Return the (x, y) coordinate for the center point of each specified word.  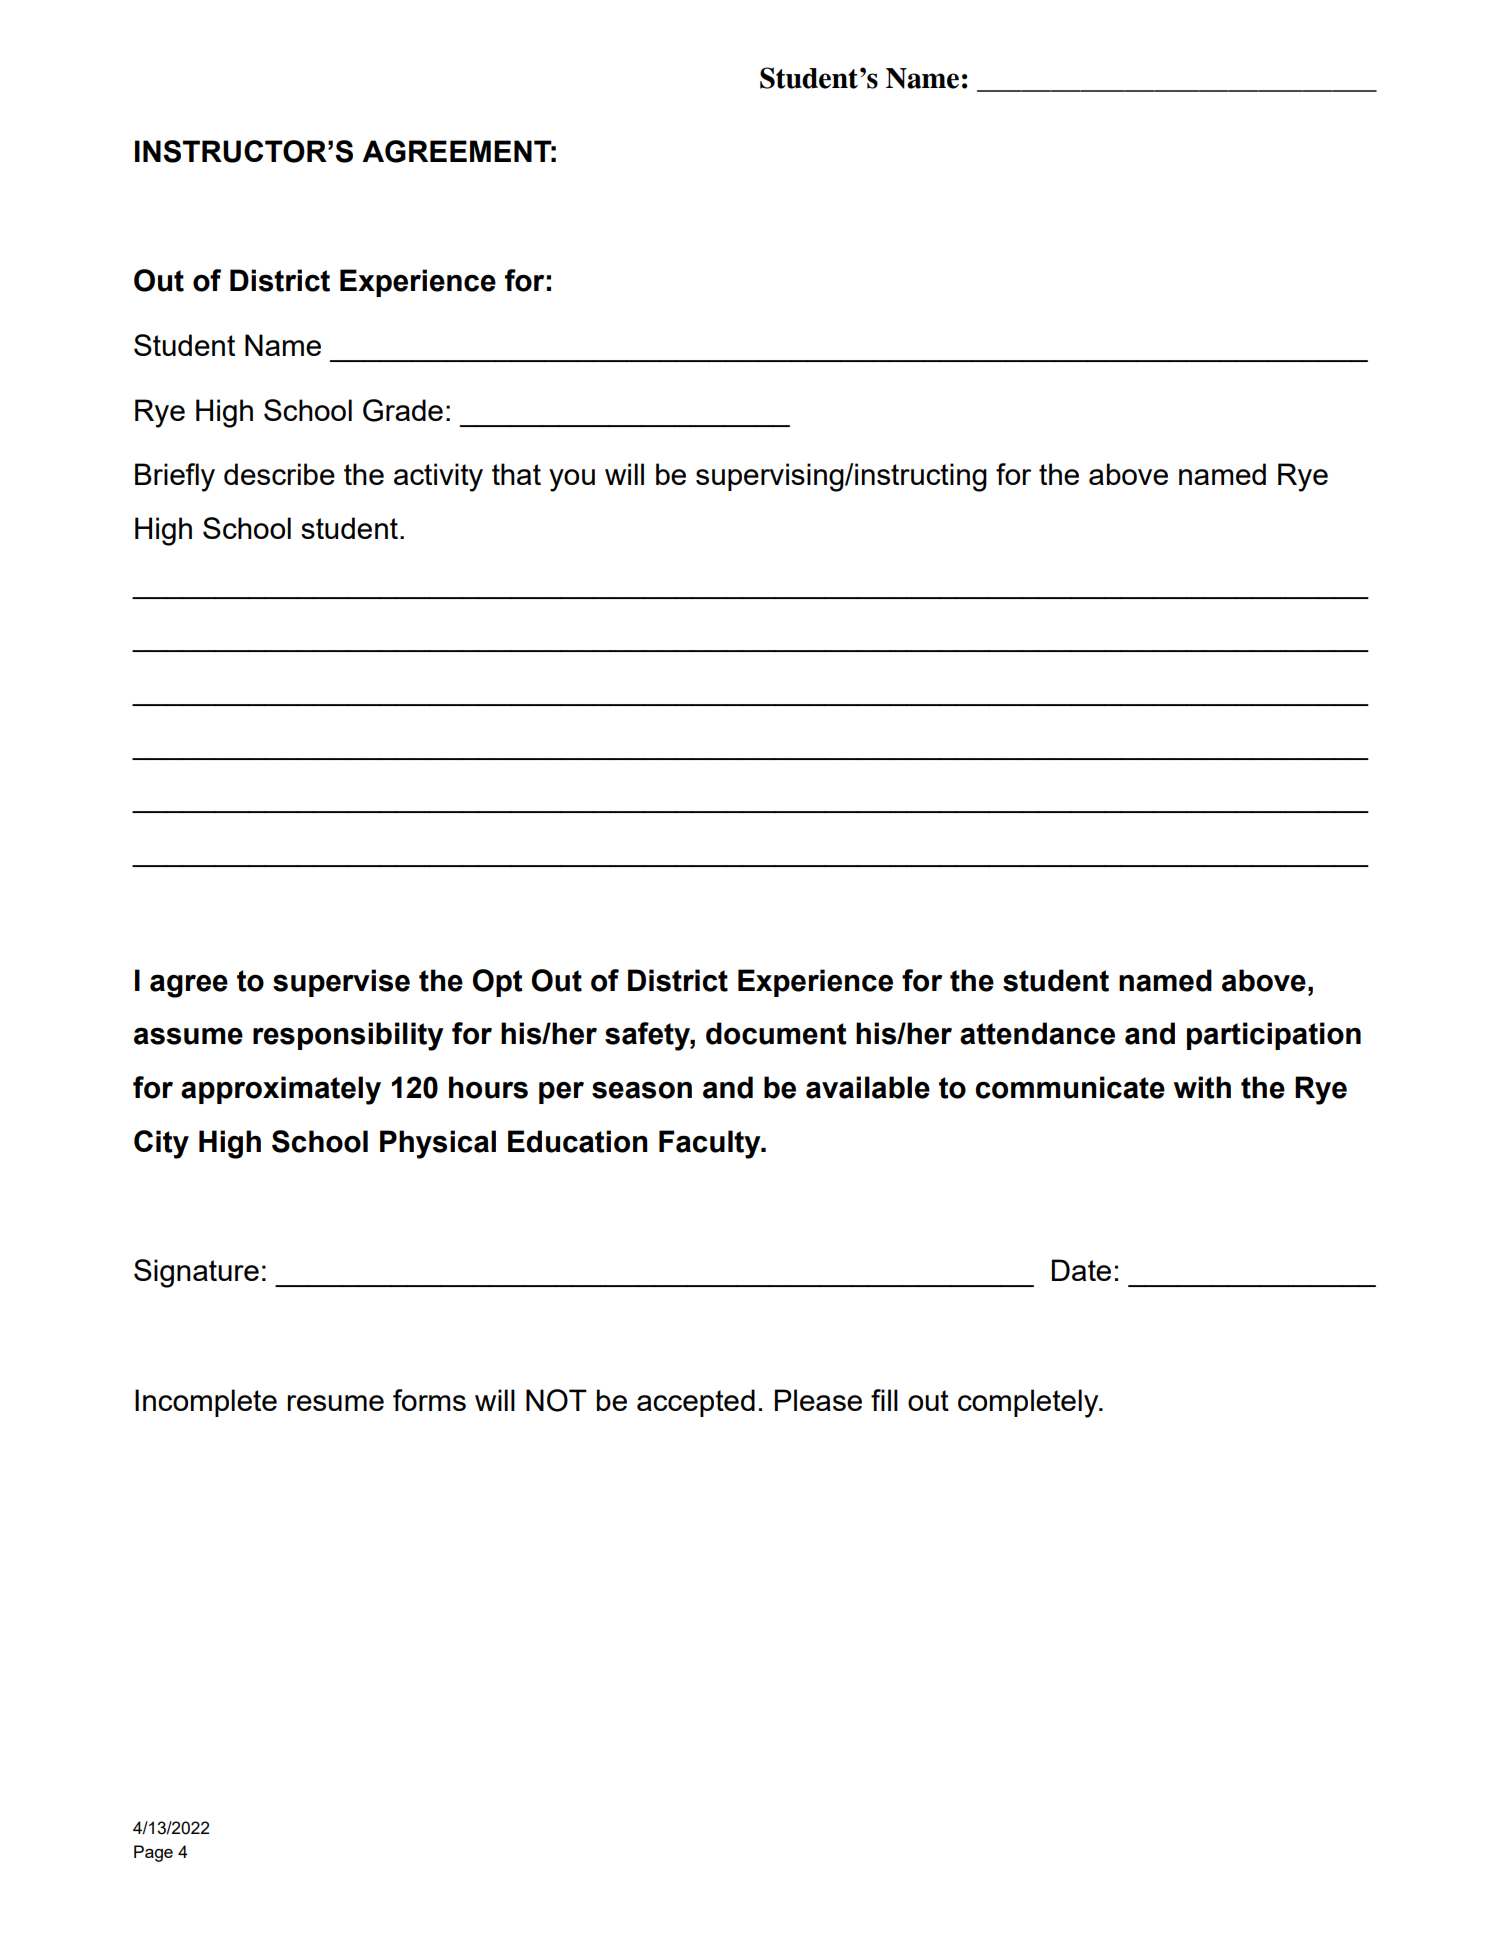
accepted (696, 1403)
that (516, 474)
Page (153, 1853)
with (1202, 1087)
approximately (281, 1090)
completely (1029, 1403)
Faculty (711, 1144)
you (572, 480)
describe (279, 474)
